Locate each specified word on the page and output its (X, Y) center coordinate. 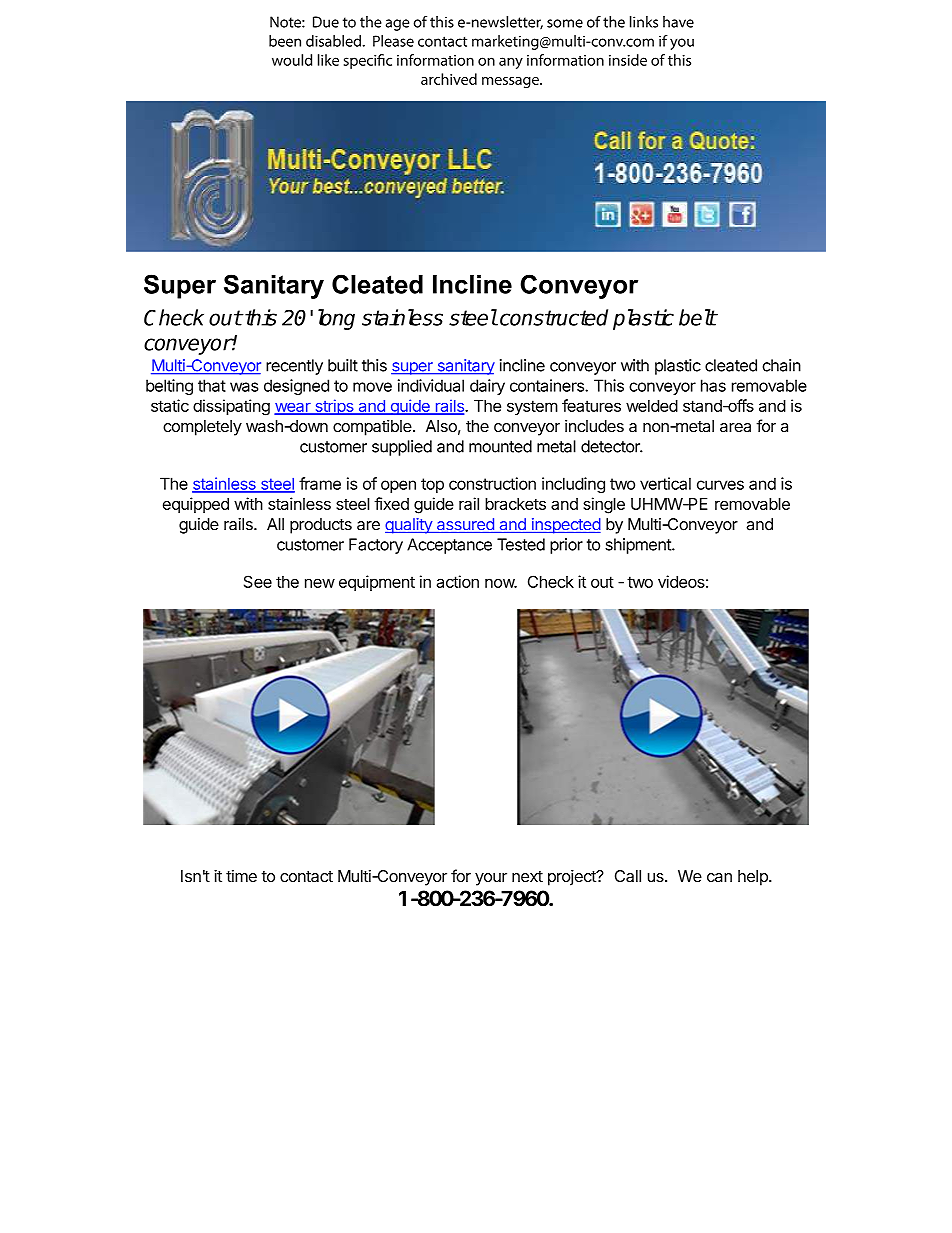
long (336, 319)
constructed (554, 317)
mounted (500, 446)
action (458, 581)
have (678, 22)
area (735, 427)
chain (781, 365)
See (258, 581)
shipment (639, 546)
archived (449, 79)
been (285, 41)
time (241, 876)
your (491, 879)
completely (202, 428)
